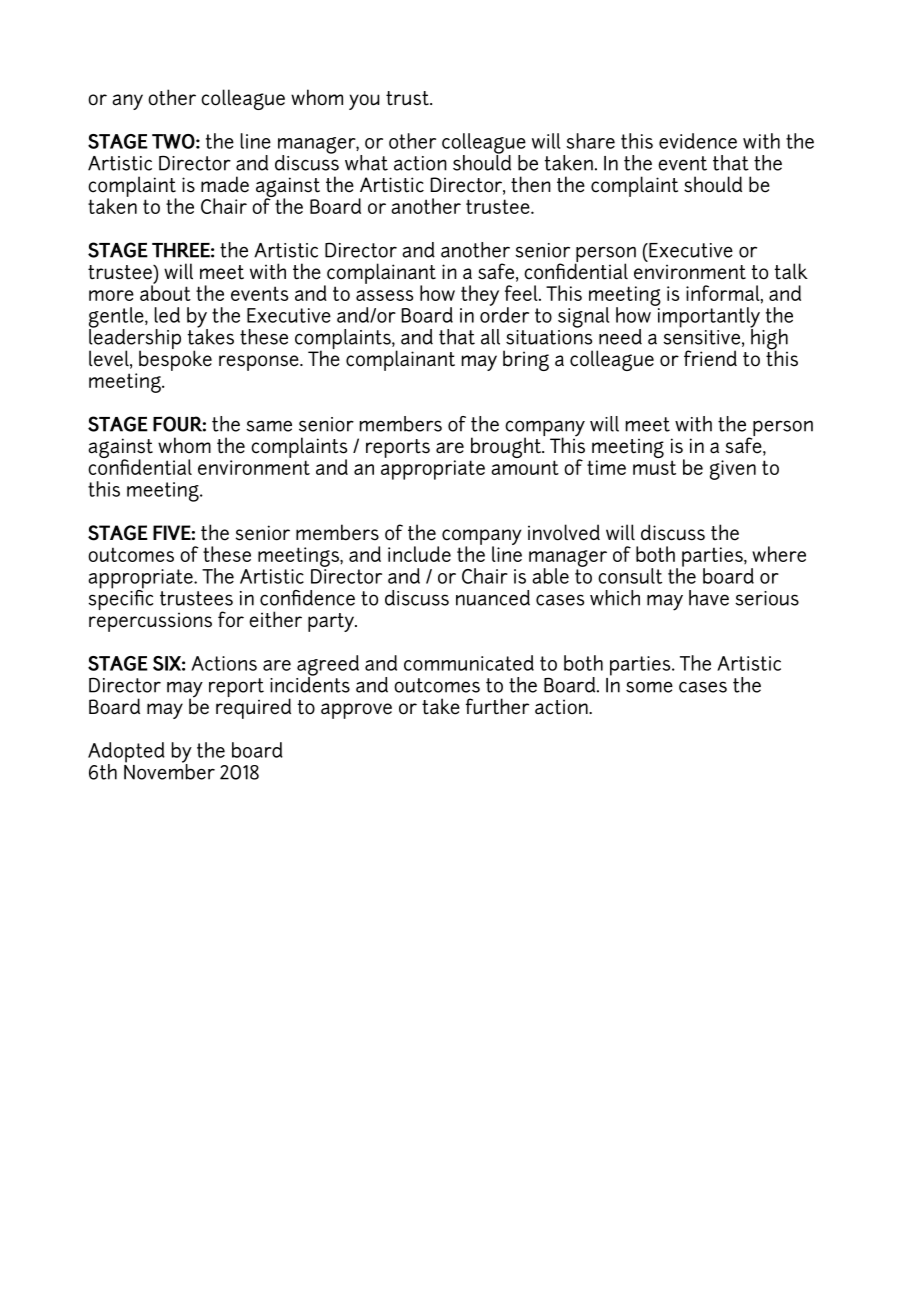 Image resolution: width=924 pixels, height=1308 pixels. What do you see at coordinates (269, 426) in the document?
I see `same` at bounding box center [269, 426].
